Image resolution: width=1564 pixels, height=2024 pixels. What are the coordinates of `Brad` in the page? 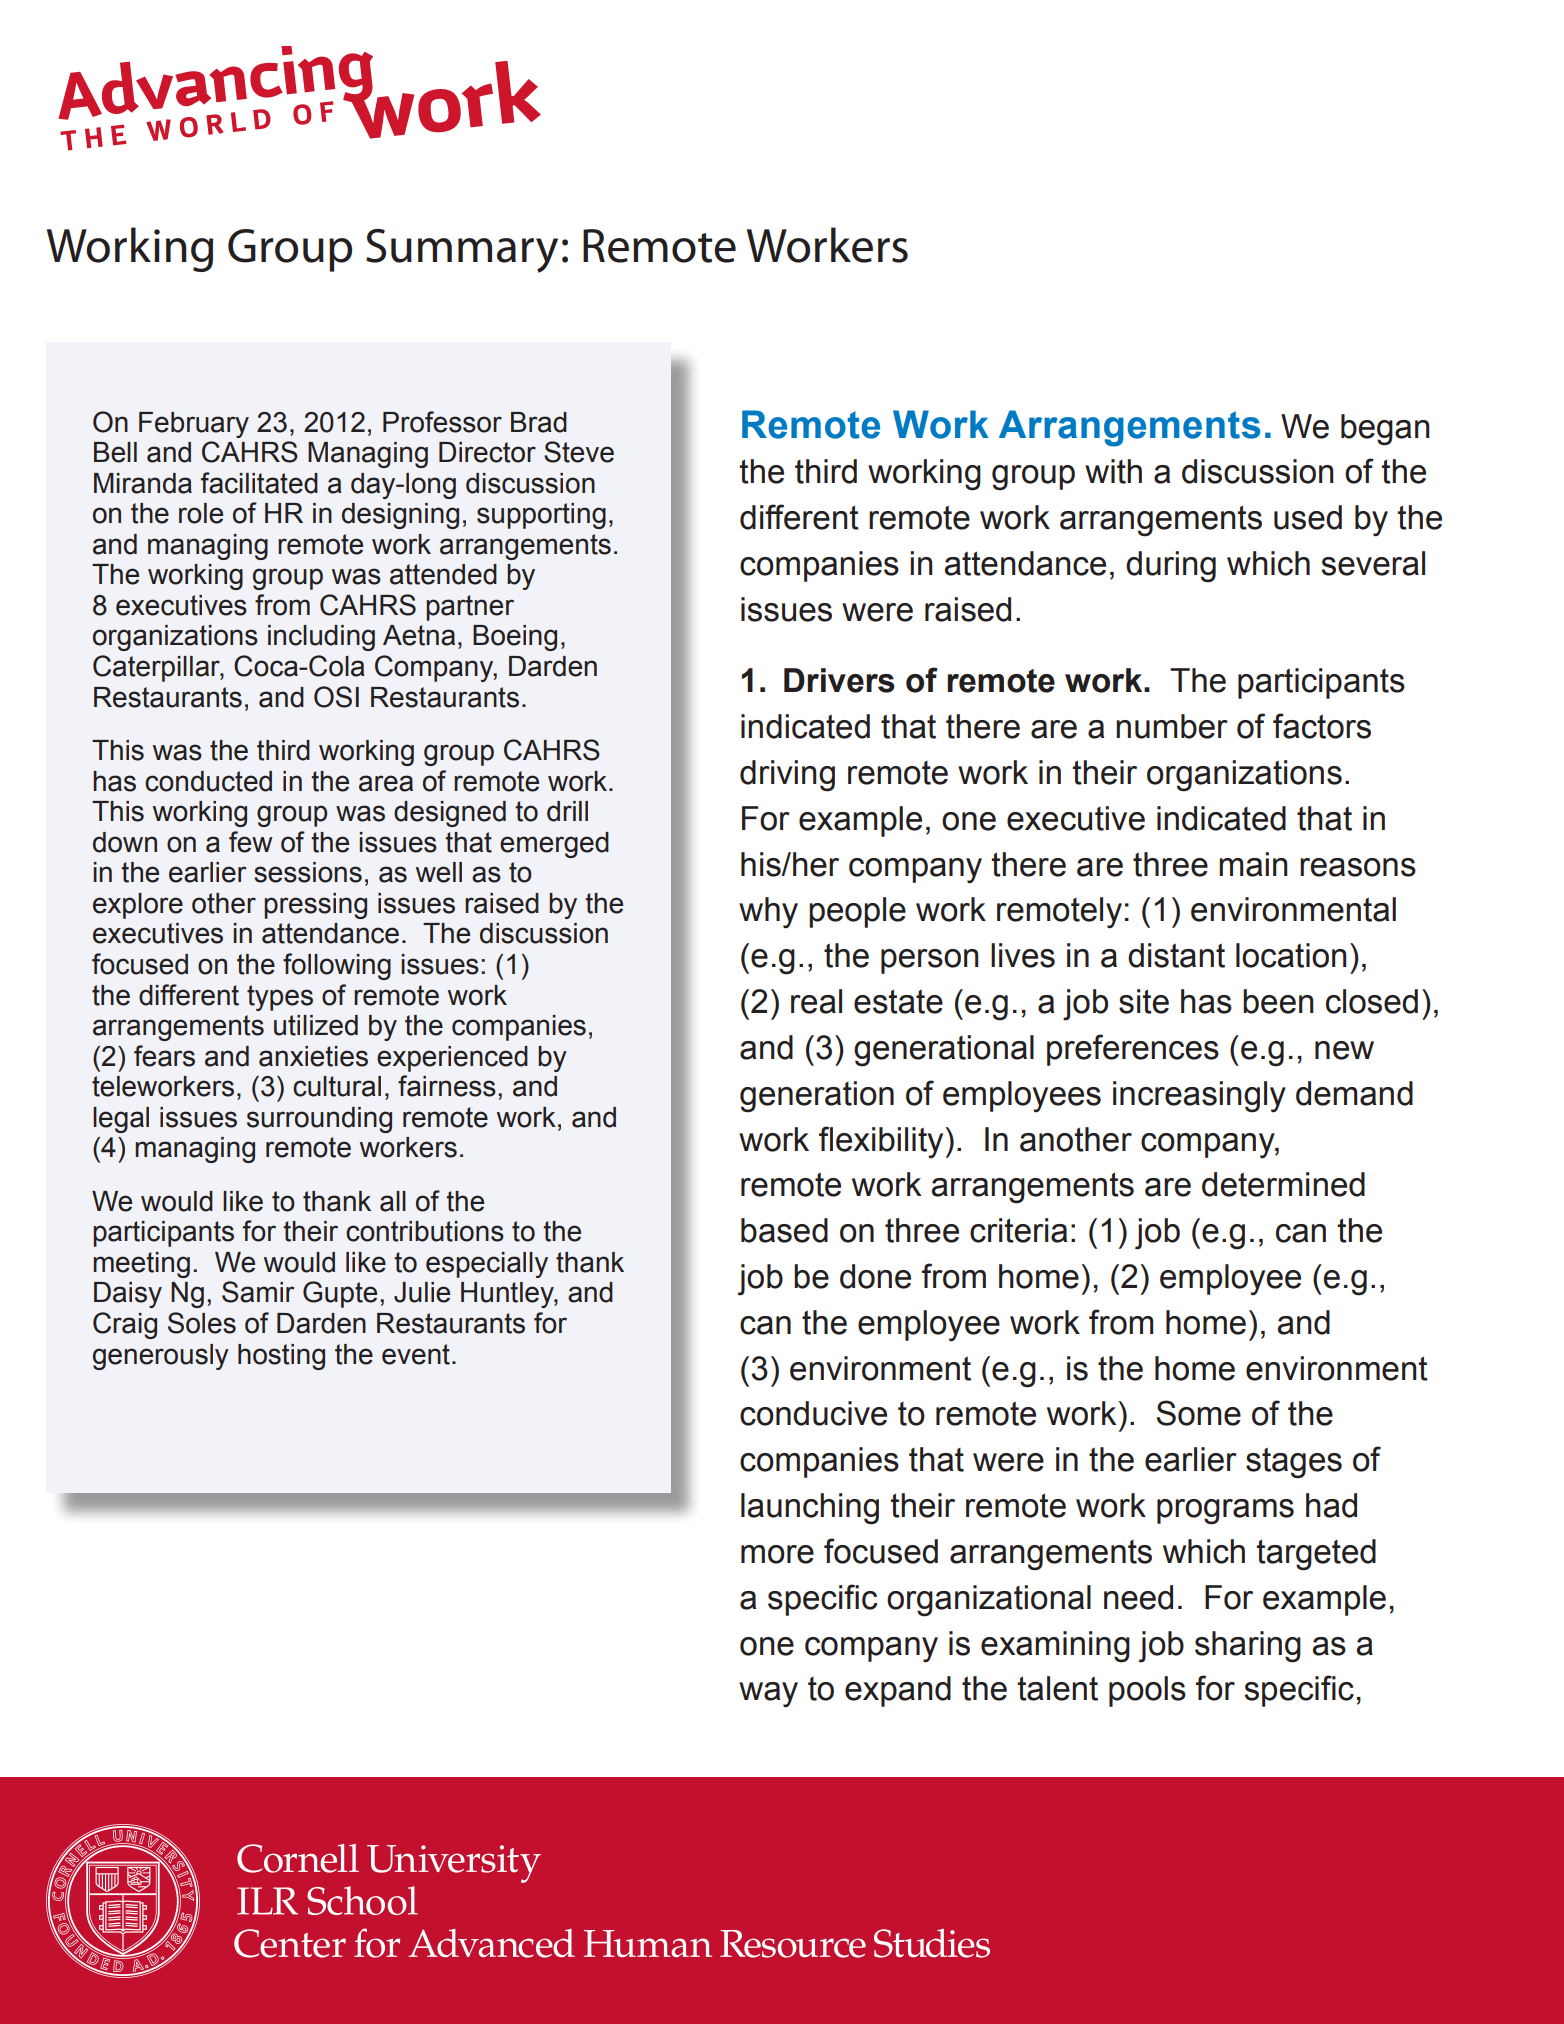 It's located at (539, 422).
